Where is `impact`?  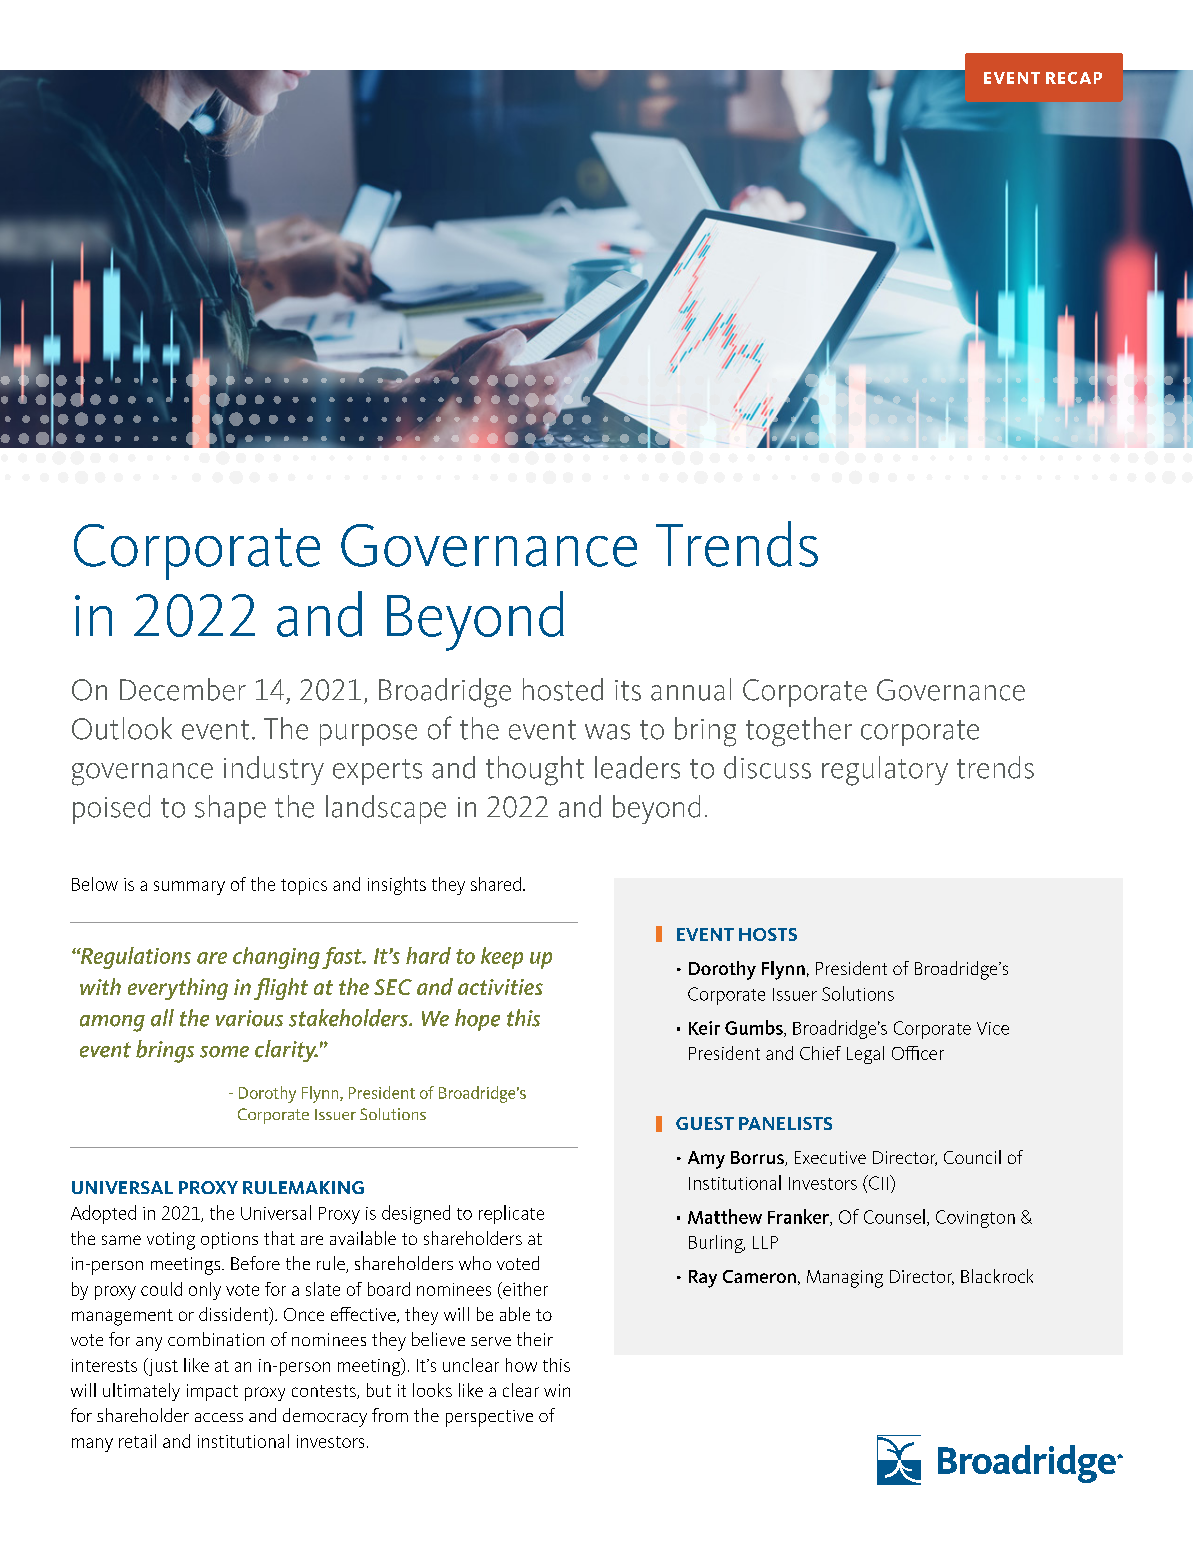 impact is located at coordinates (212, 1392).
